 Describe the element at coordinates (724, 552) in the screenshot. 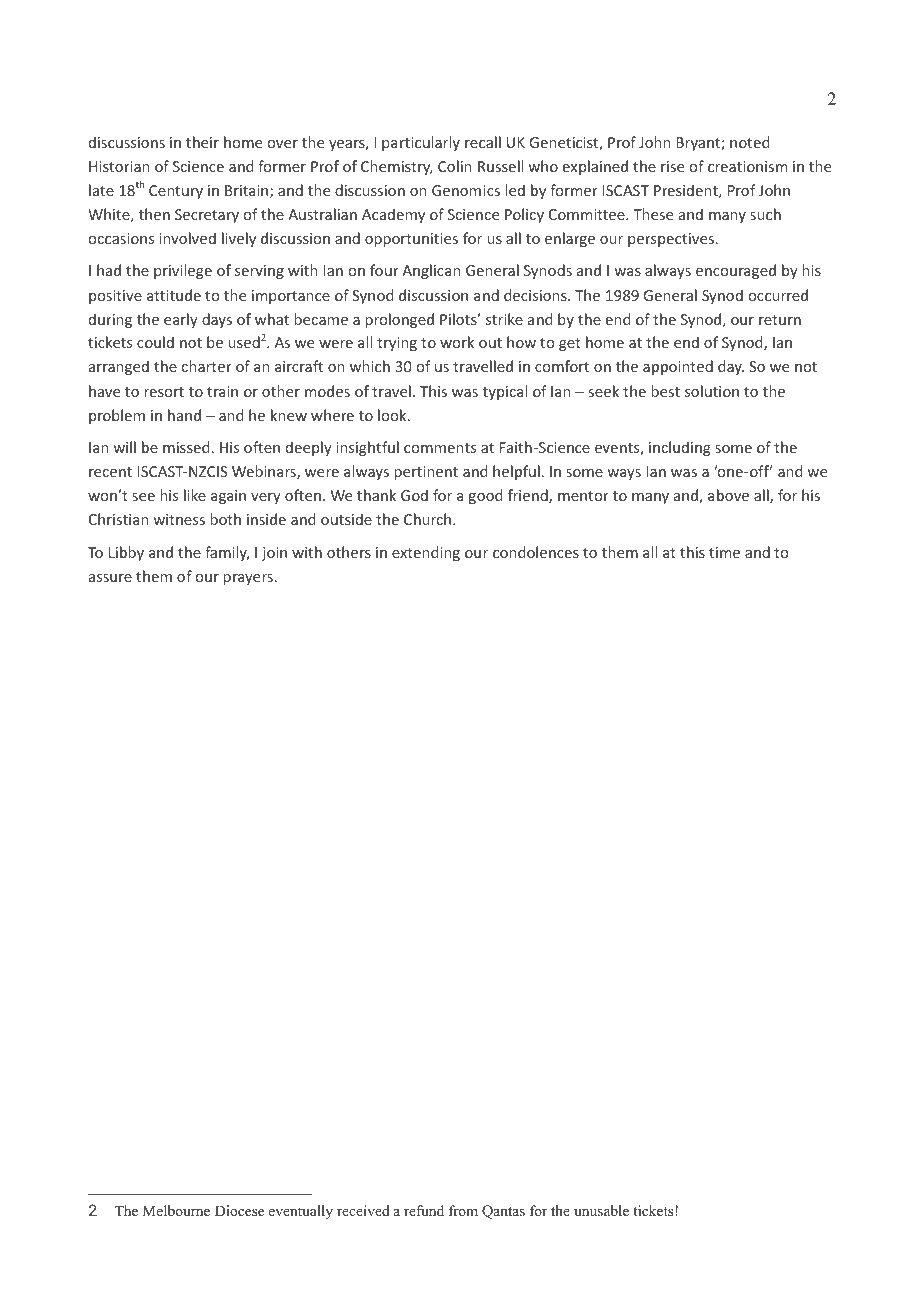

I see `time` at that location.
